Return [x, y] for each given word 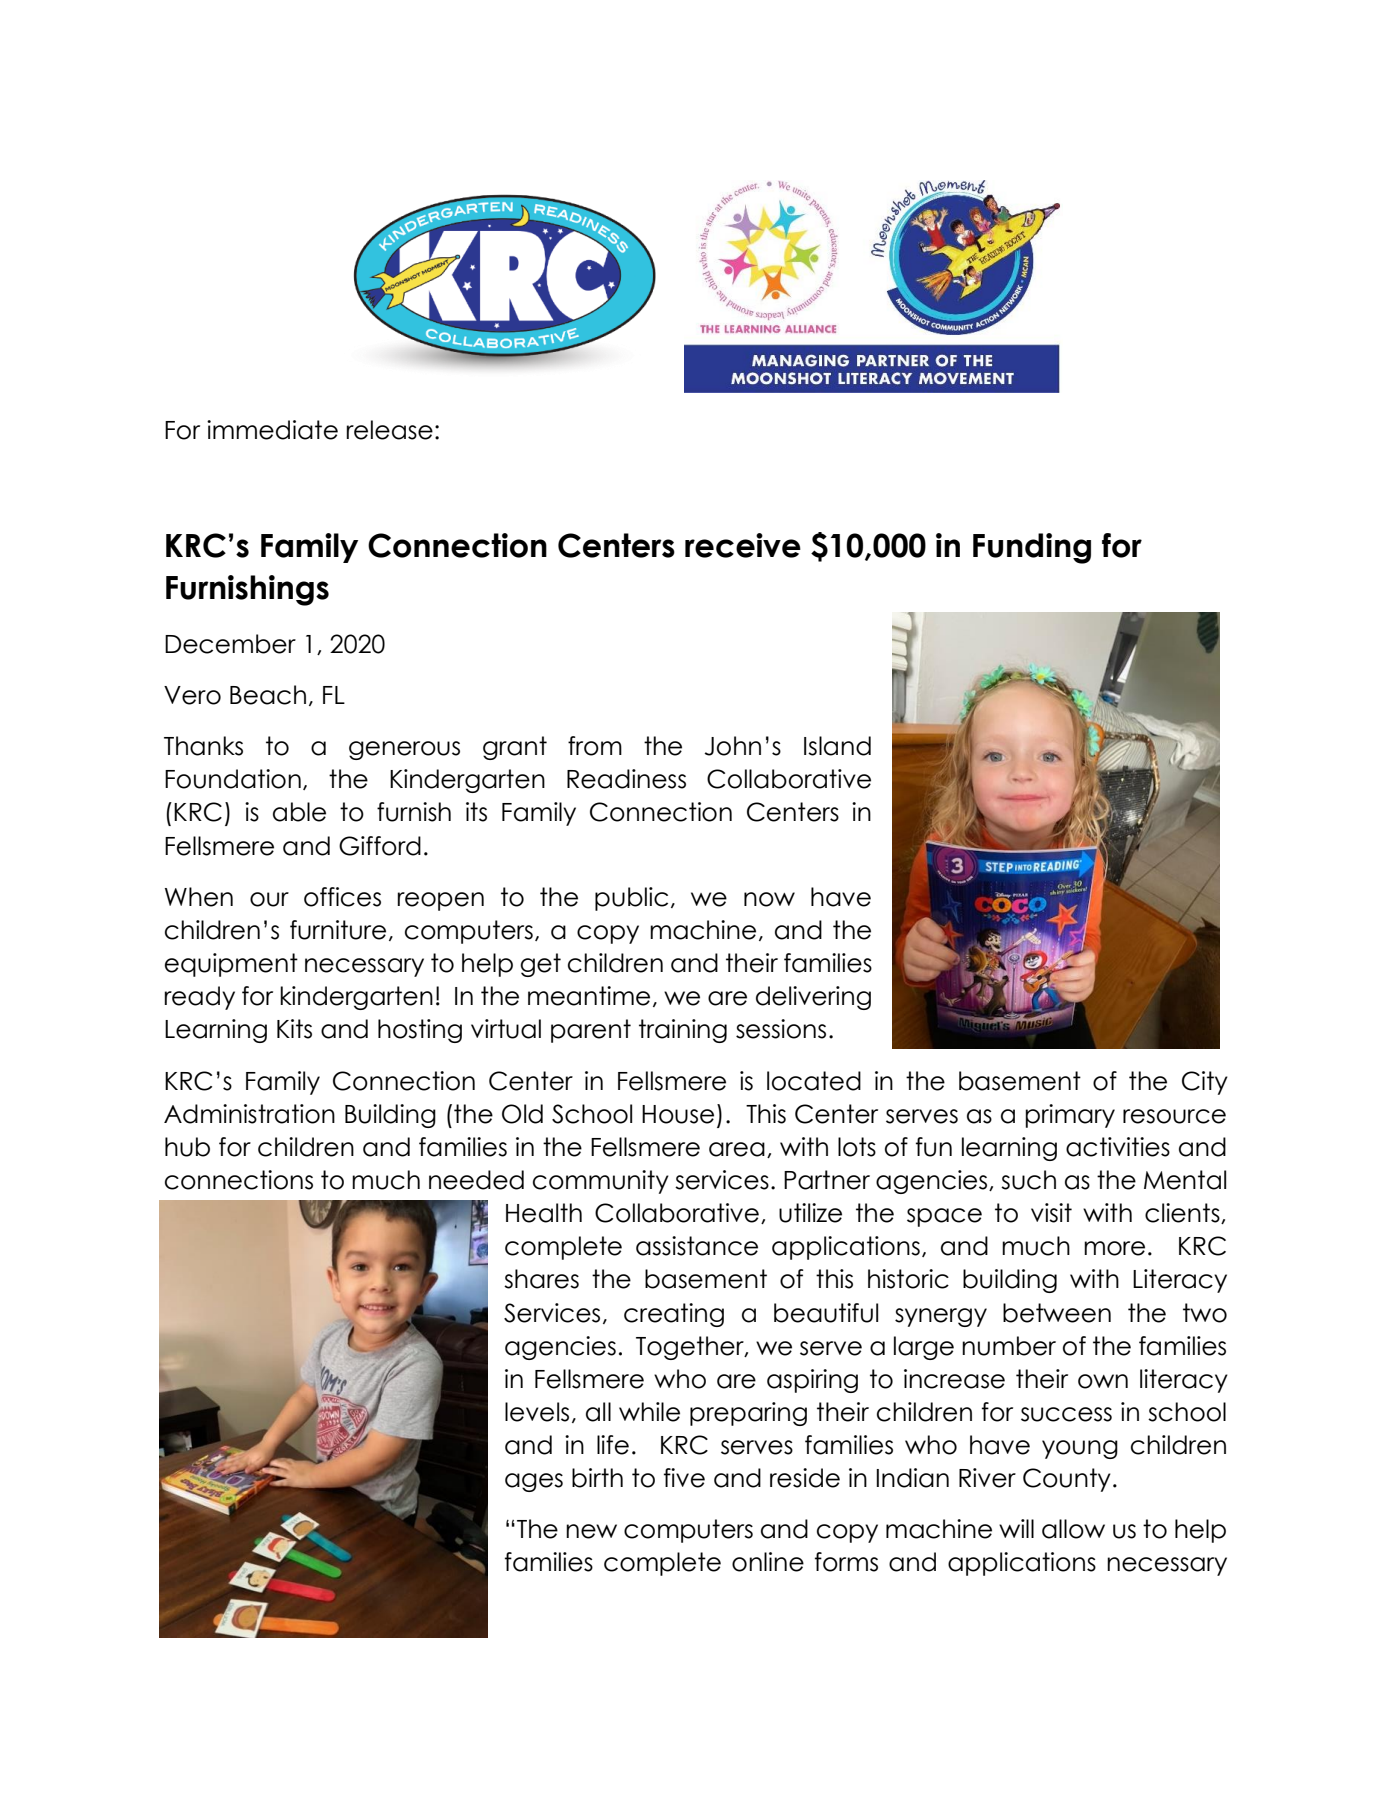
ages [534, 1482]
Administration [249, 1114]
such [1028, 1180]
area [737, 1149]
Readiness [626, 779]
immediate [272, 430]
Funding [1032, 548]
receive [743, 545]
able [299, 812]
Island [837, 746]
